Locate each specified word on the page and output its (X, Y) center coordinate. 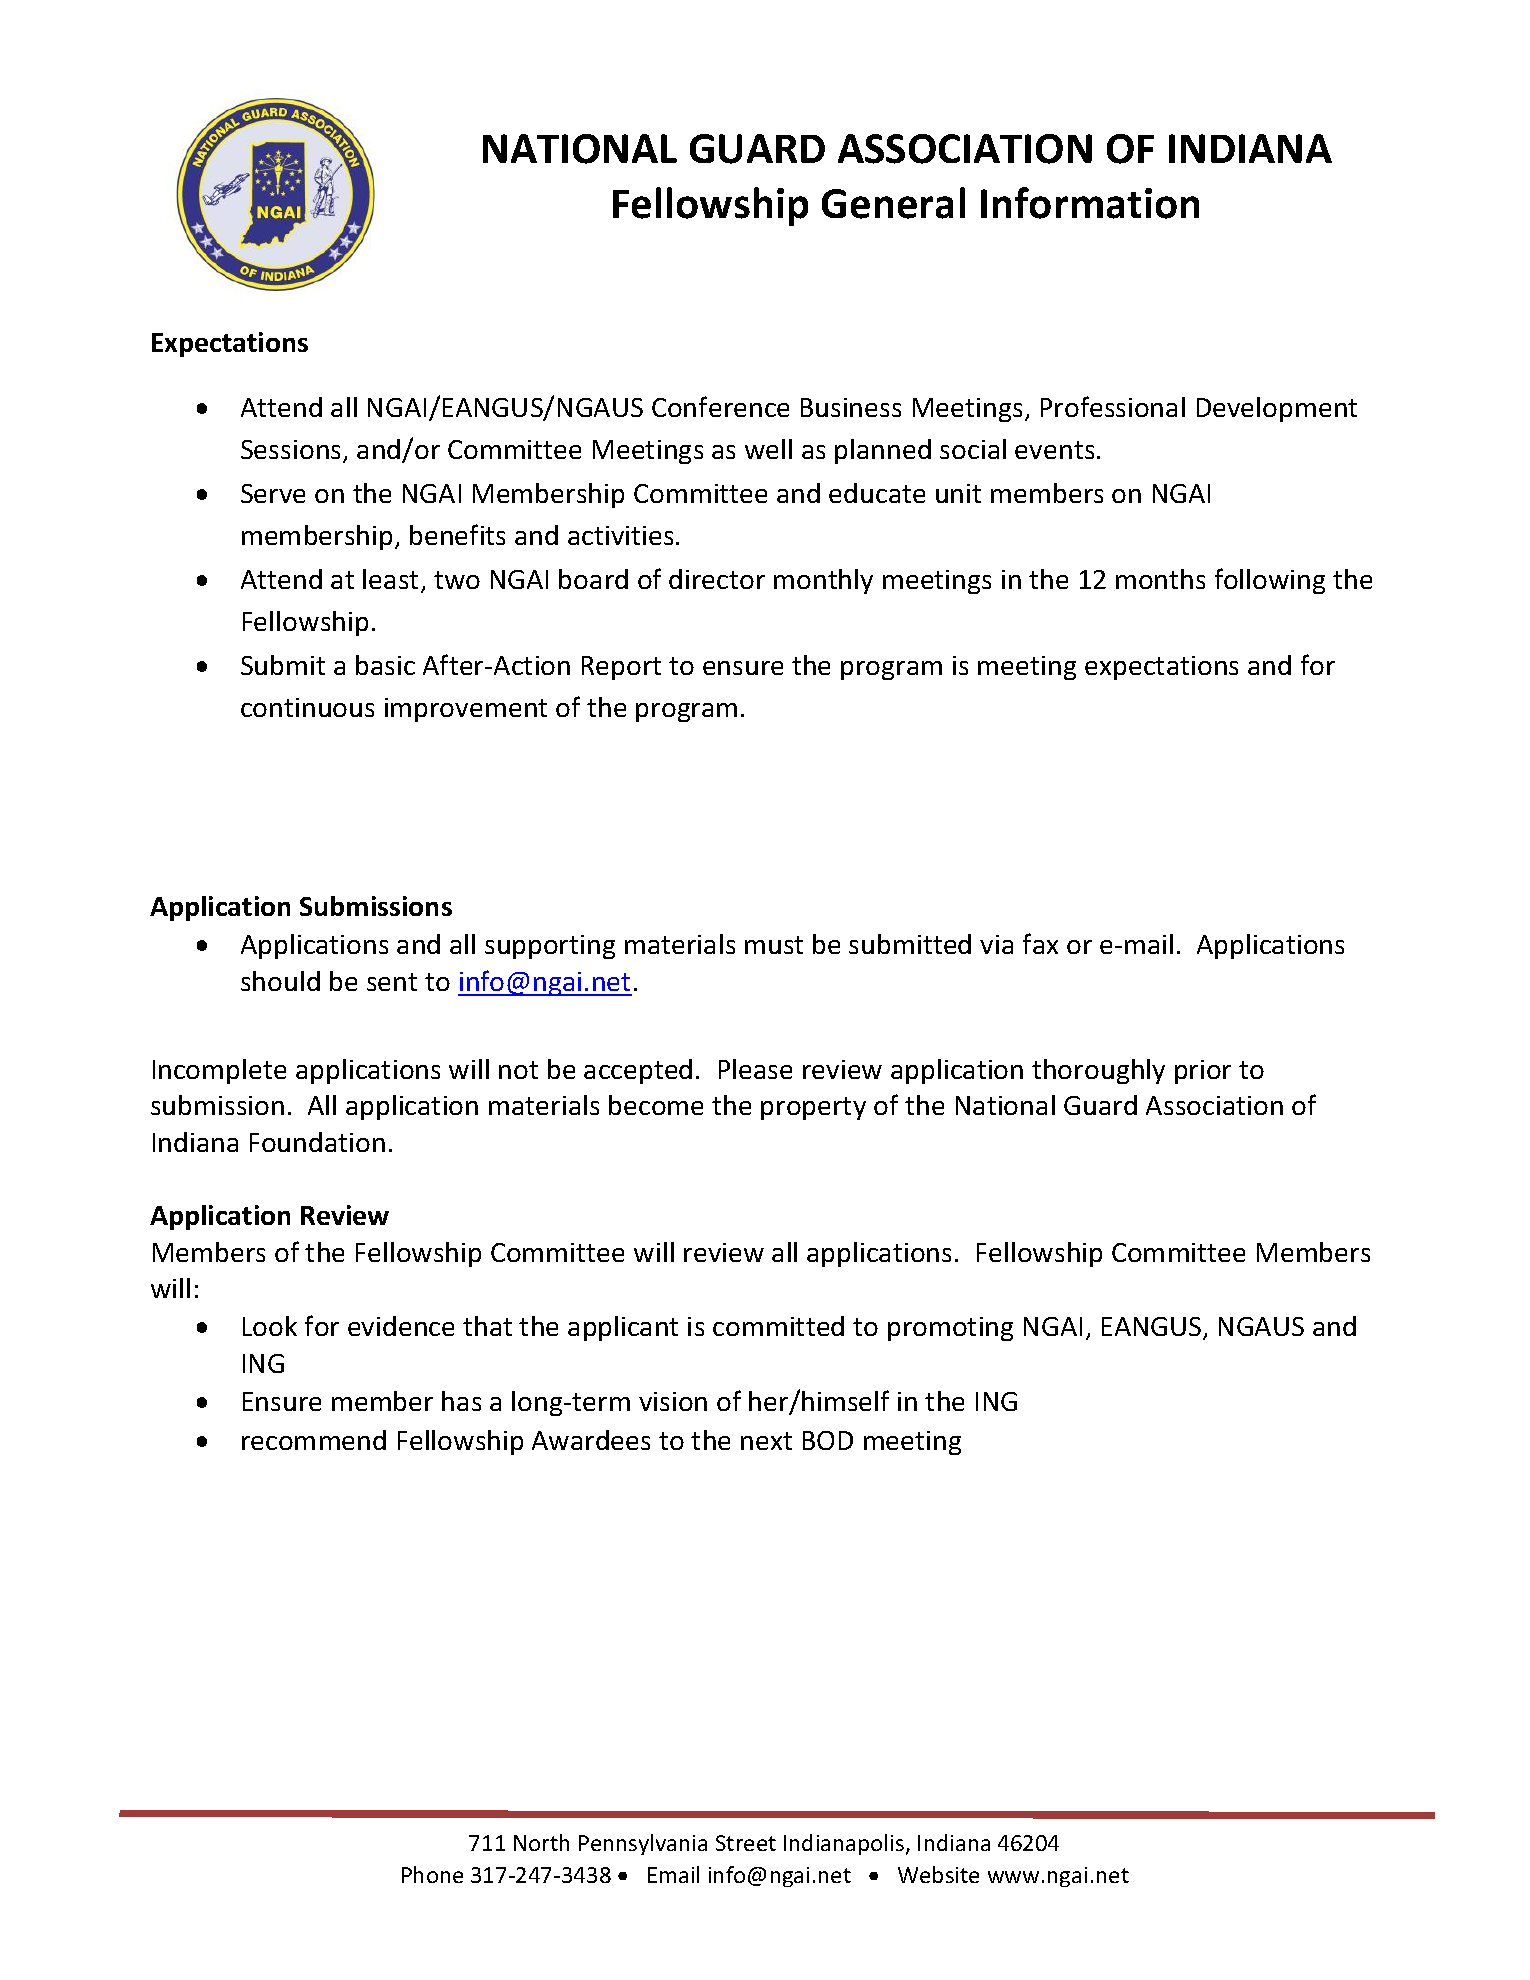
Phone (432, 1874)
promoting (950, 1329)
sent (392, 982)
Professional (1113, 406)
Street (746, 1843)
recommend (314, 1440)
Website (938, 1874)
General (893, 203)
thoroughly (1098, 1071)
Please (755, 1069)
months (1160, 579)
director (717, 579)
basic (385, 665)
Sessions (292, 451)
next (766, 1441)
